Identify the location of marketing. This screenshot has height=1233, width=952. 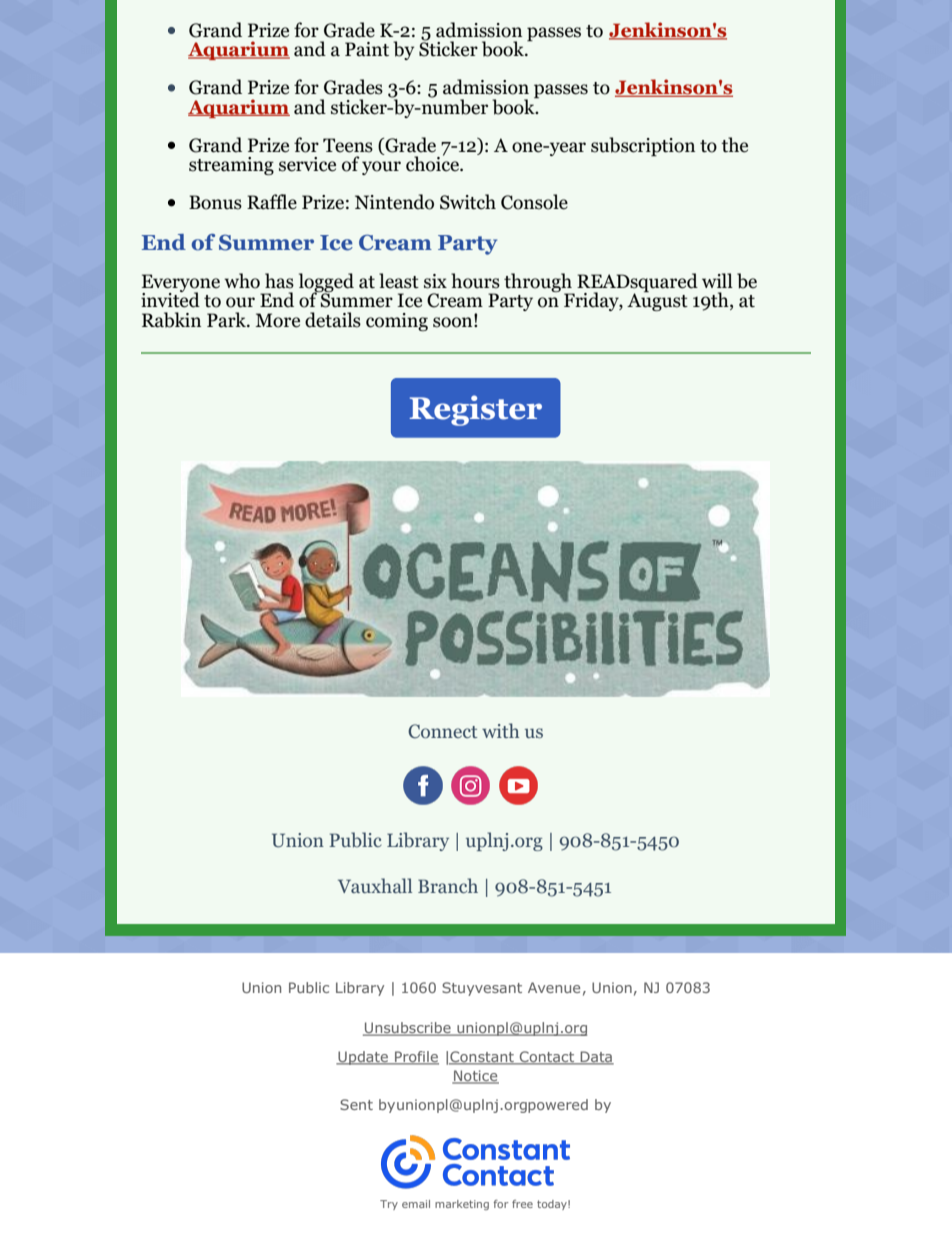
(462, 1205).
